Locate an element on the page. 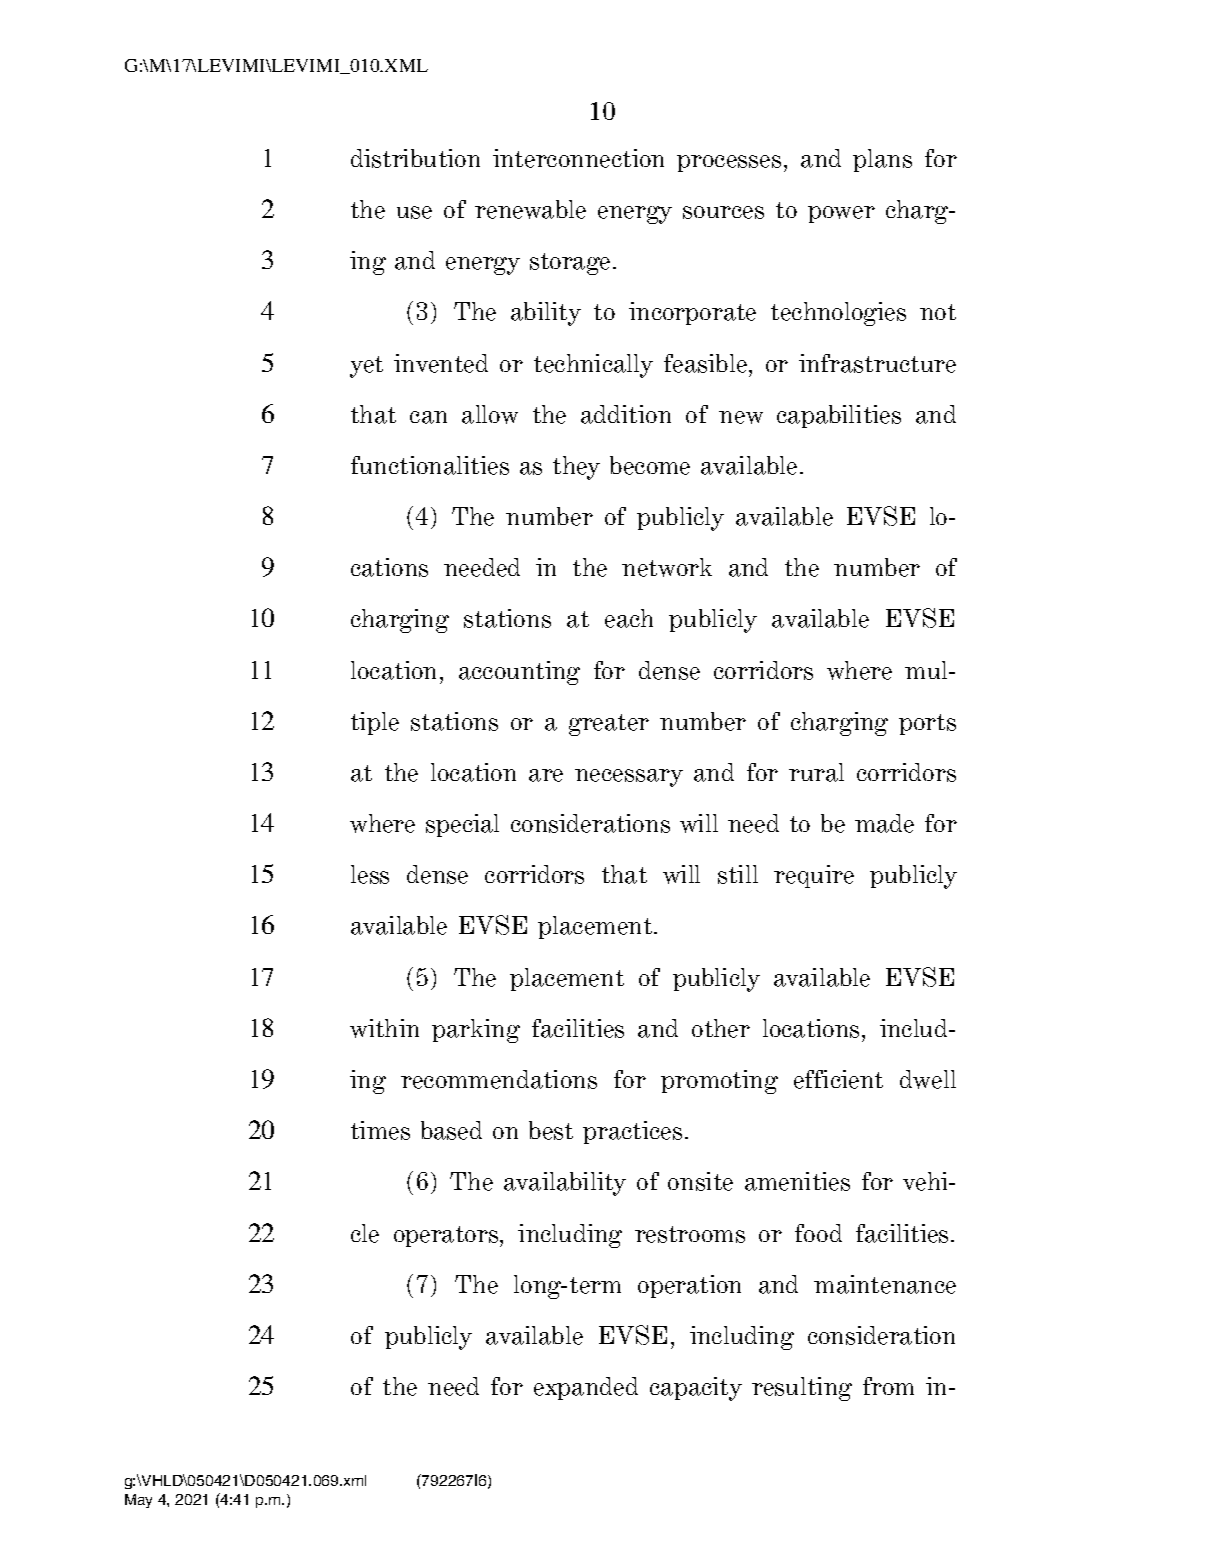 The width and height of the page is (1205, 1559). power is located at coordinates (841, 214).
